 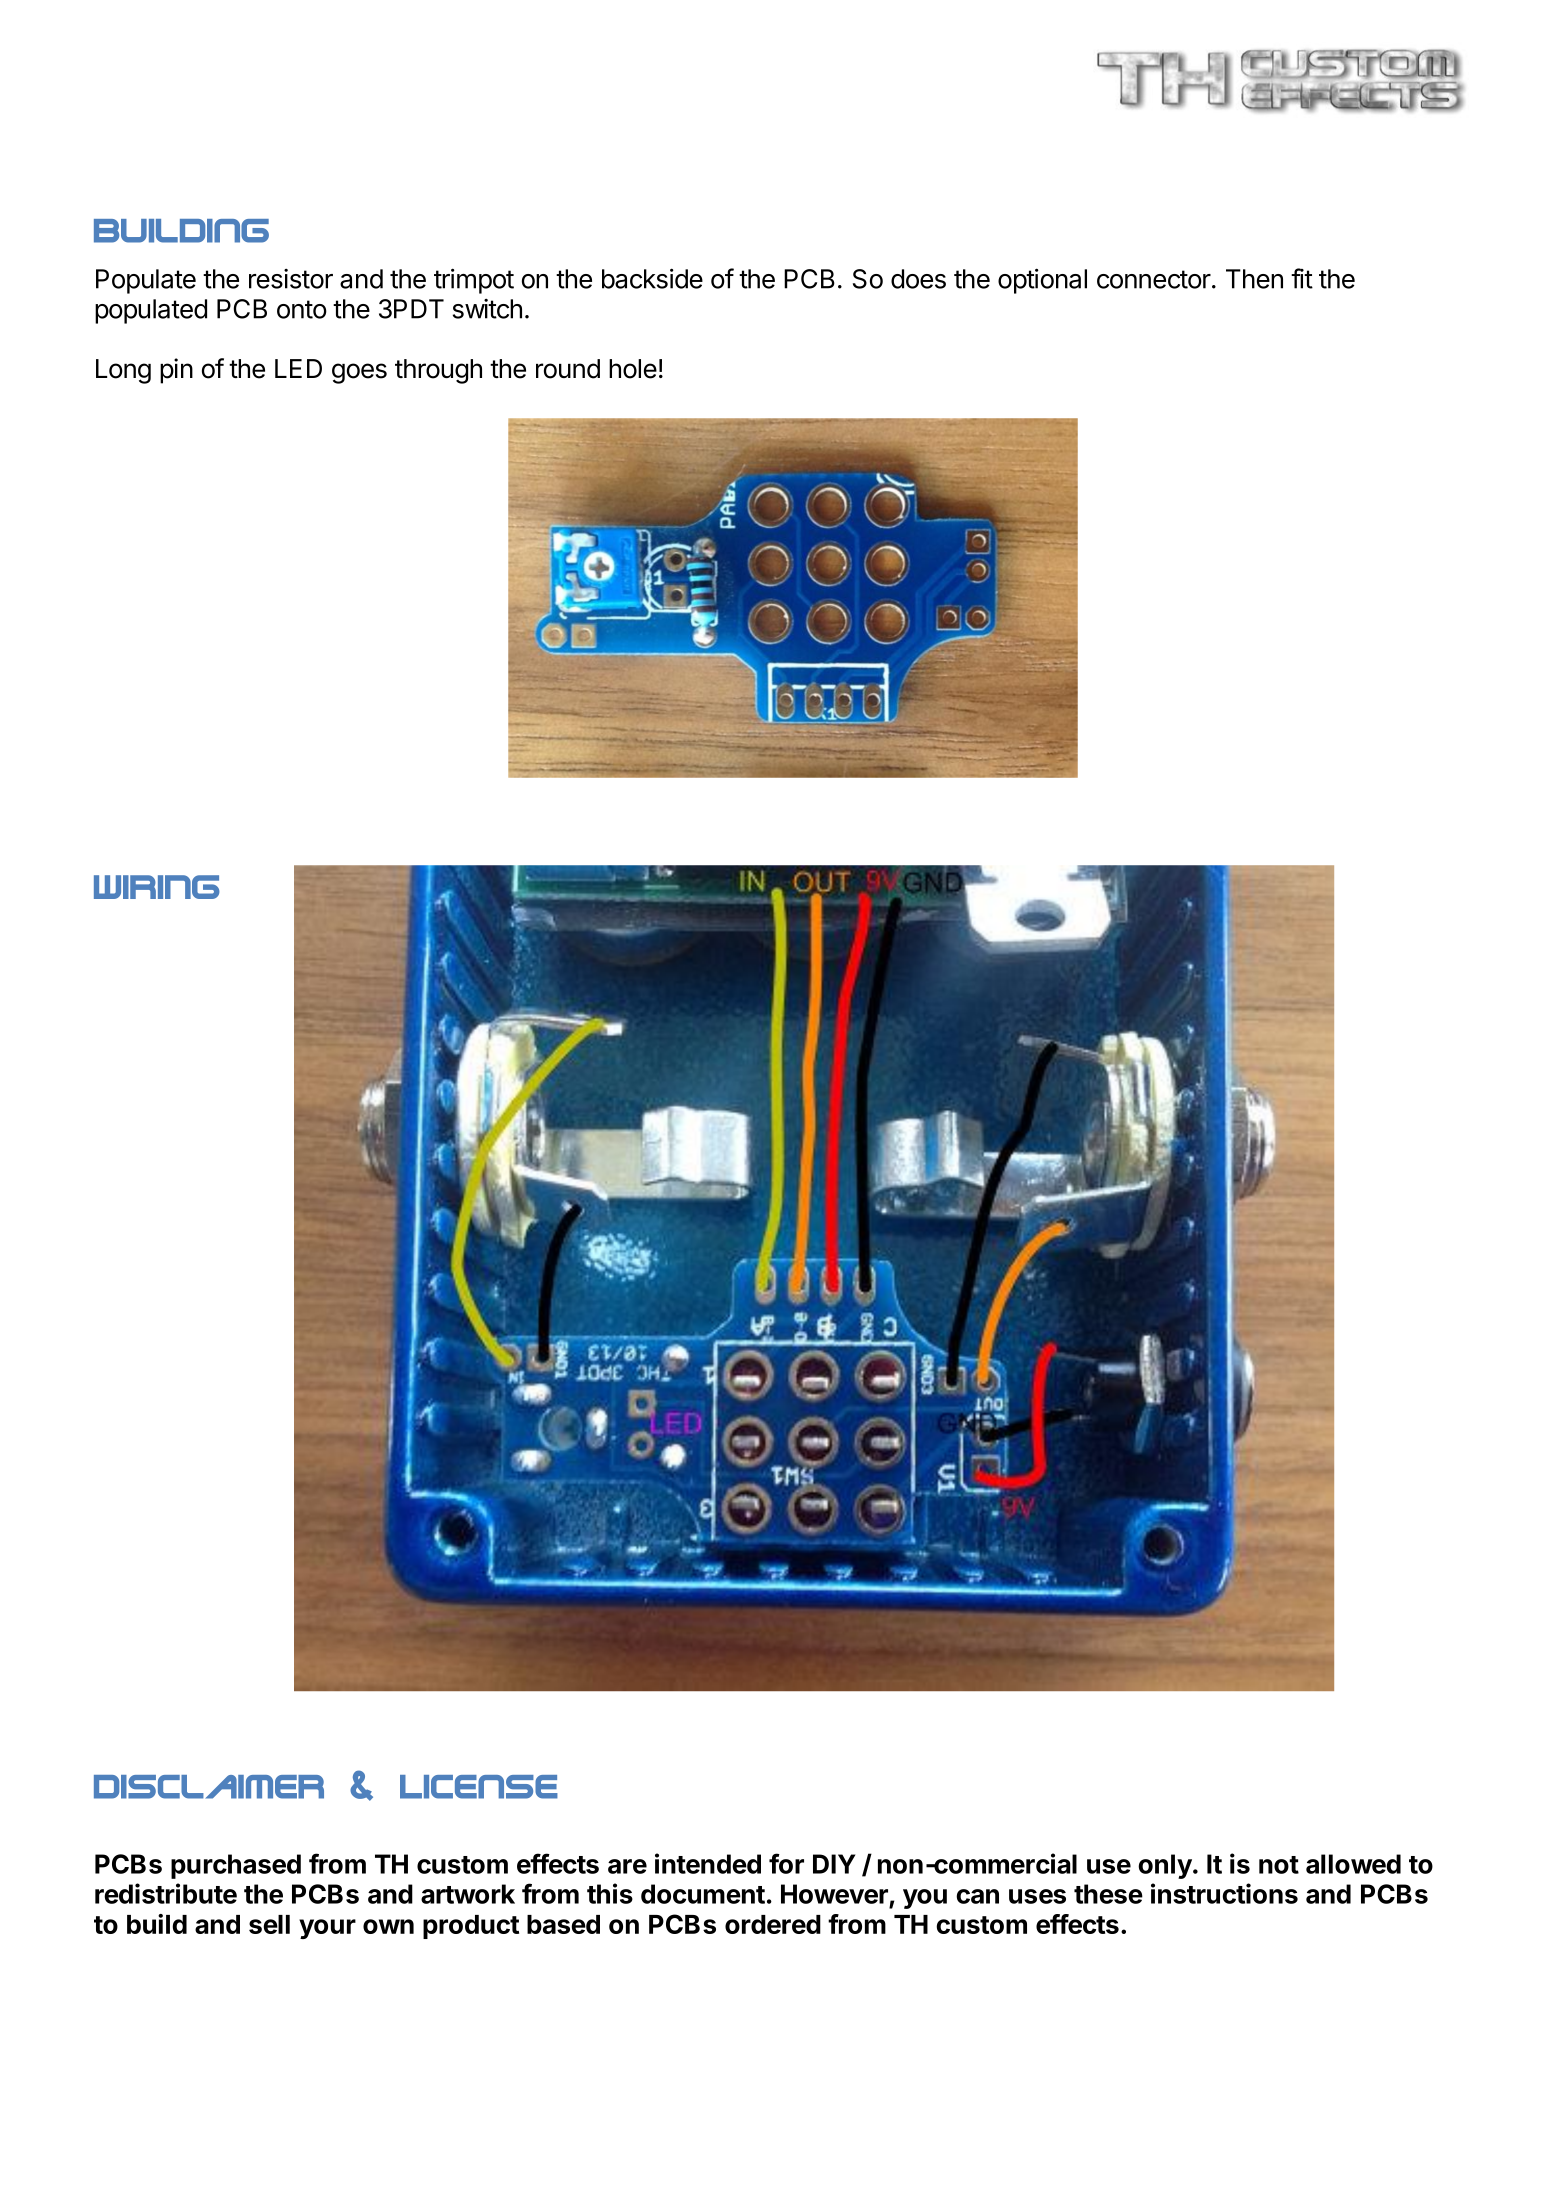 I want to click on hole, so click(x=633, y=369).
